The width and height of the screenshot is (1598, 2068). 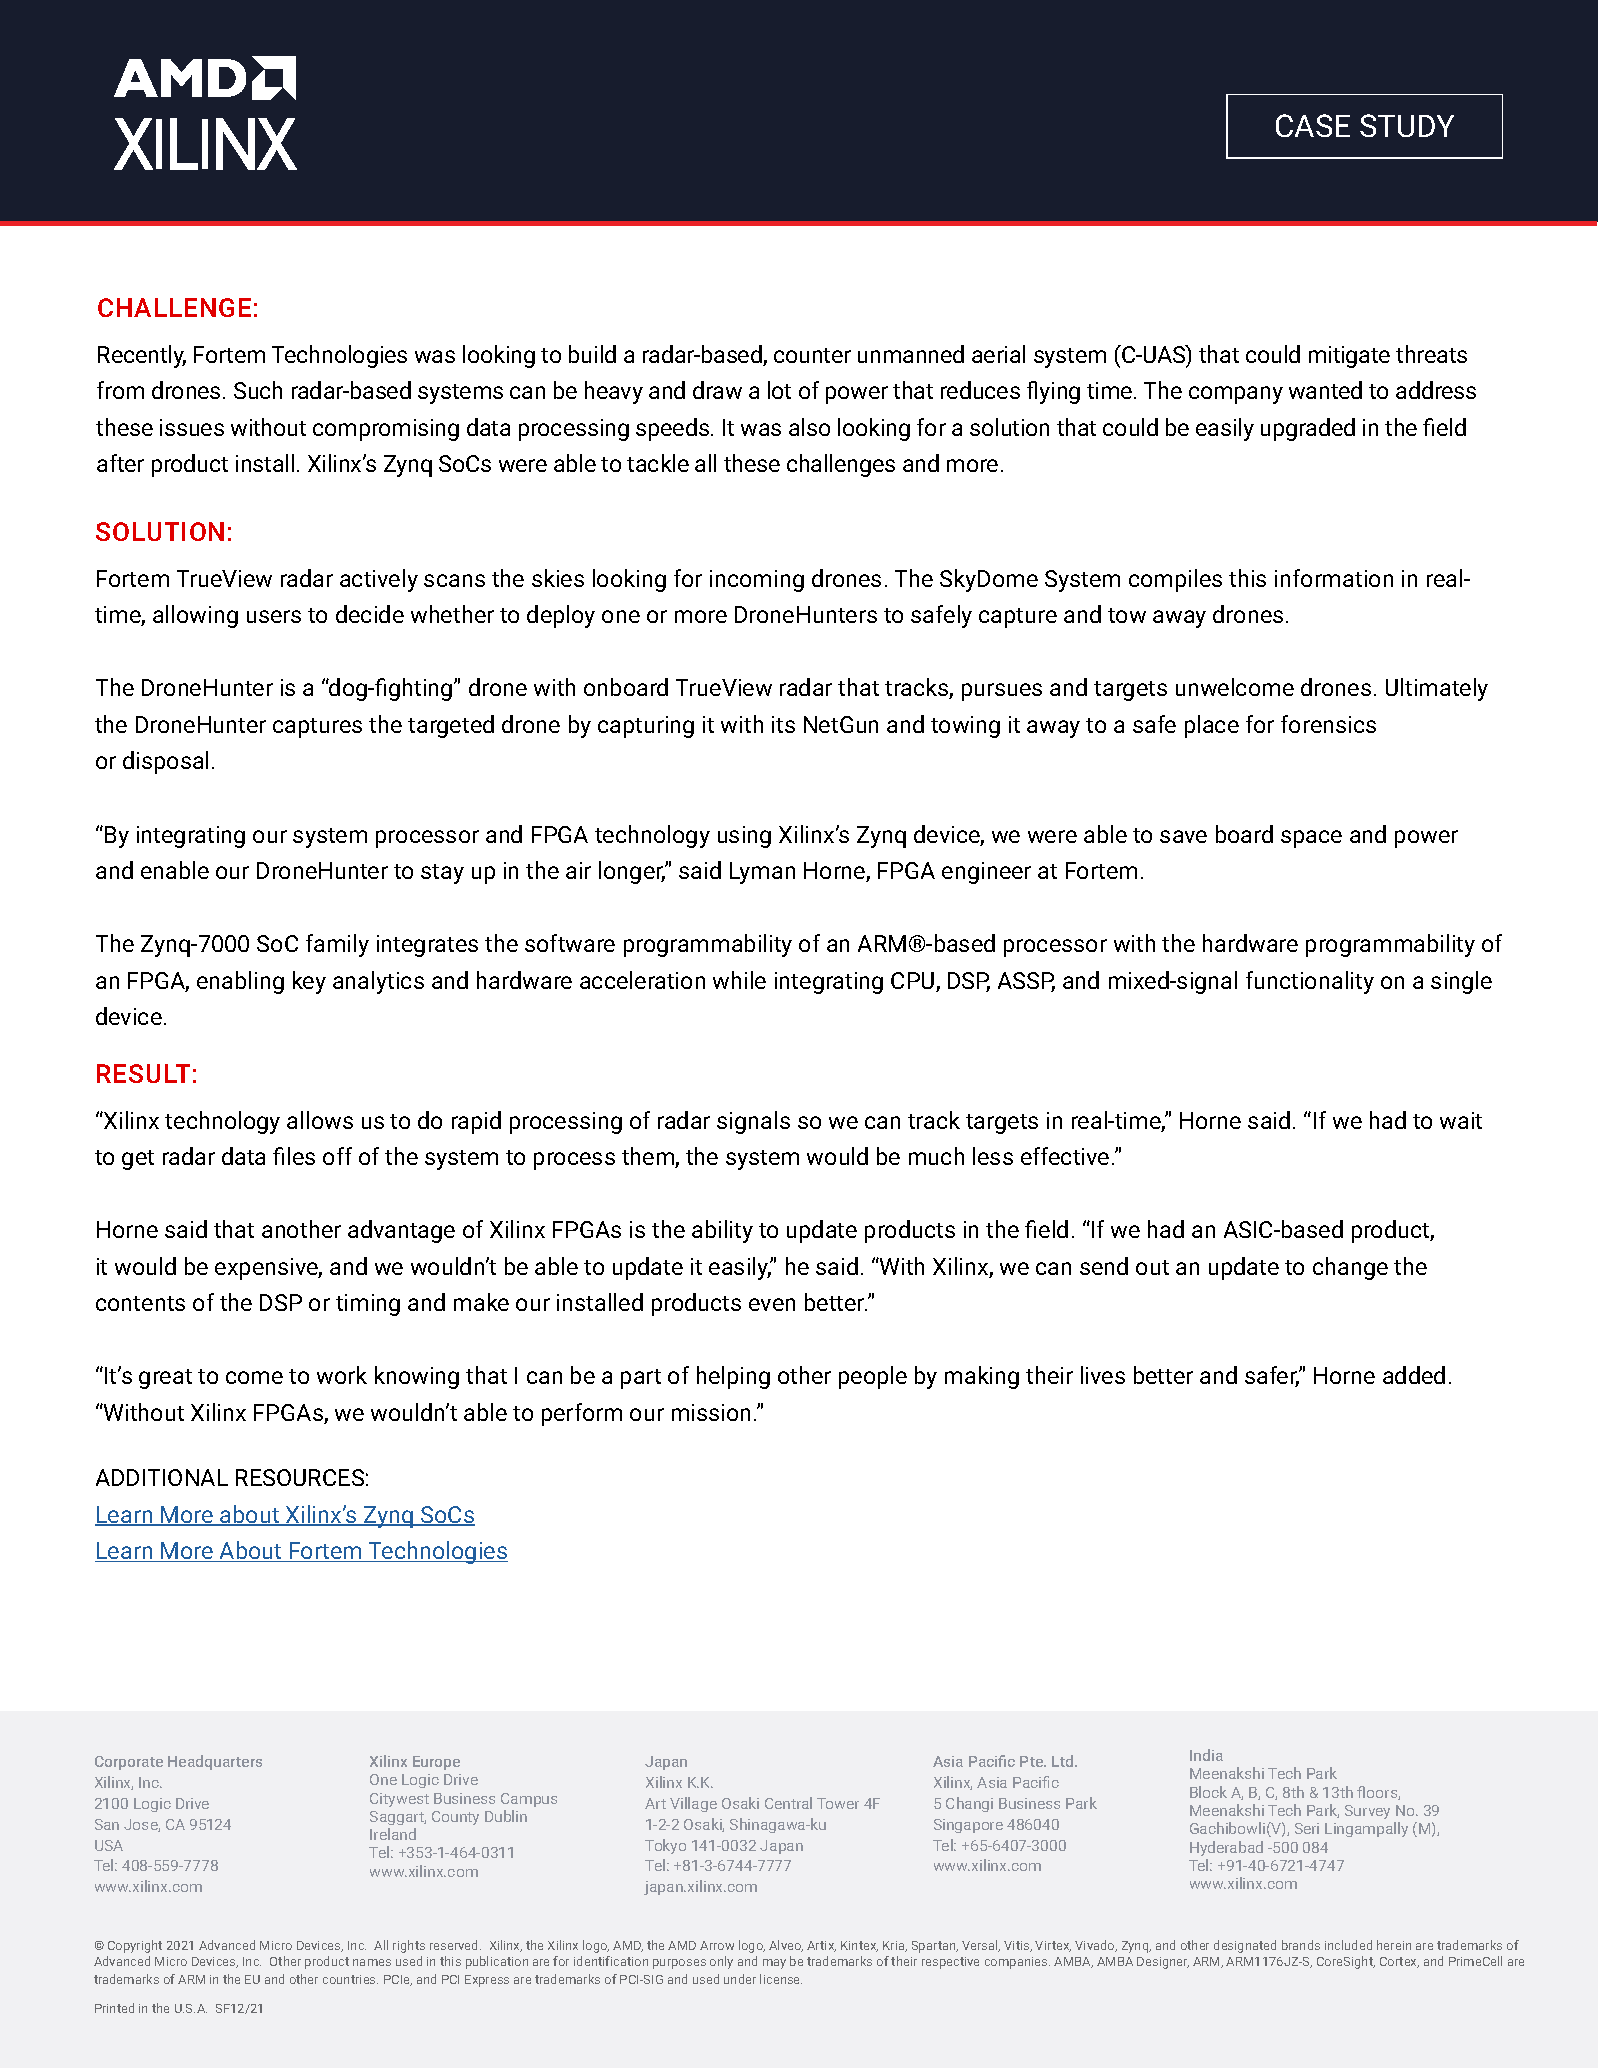 What do you see at coordinates (1301, 1945) in the screenshot?
I see `brands` at bounding box center [1301, 1945].
